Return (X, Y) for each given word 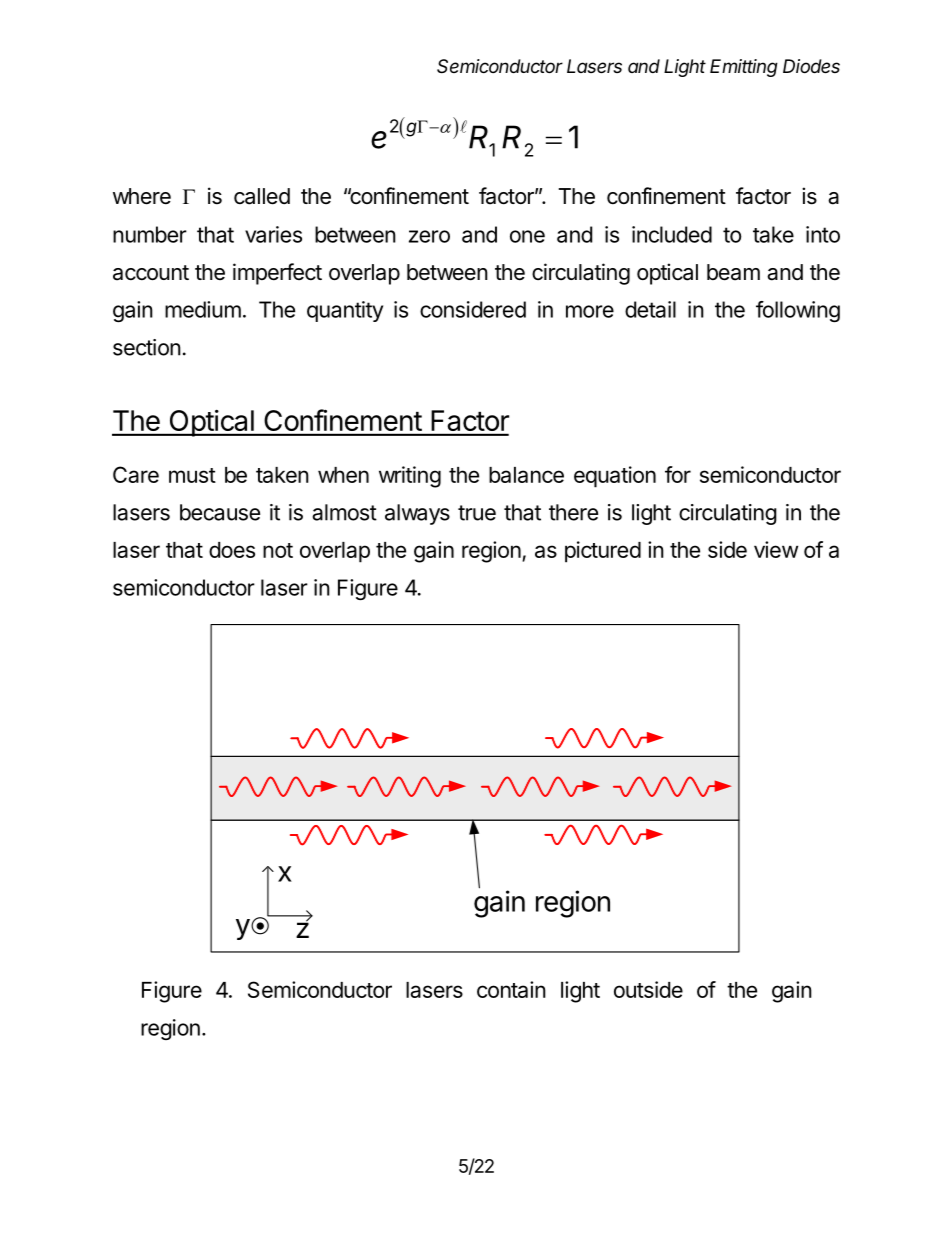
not (278, 550)
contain (511, 989)
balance (526, 475)
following (798, 311)
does (232, 550)
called (262, 196)
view (776, 549)
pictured (603, 552)
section (147, 347)
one (527, 236)
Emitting (744, 68)
